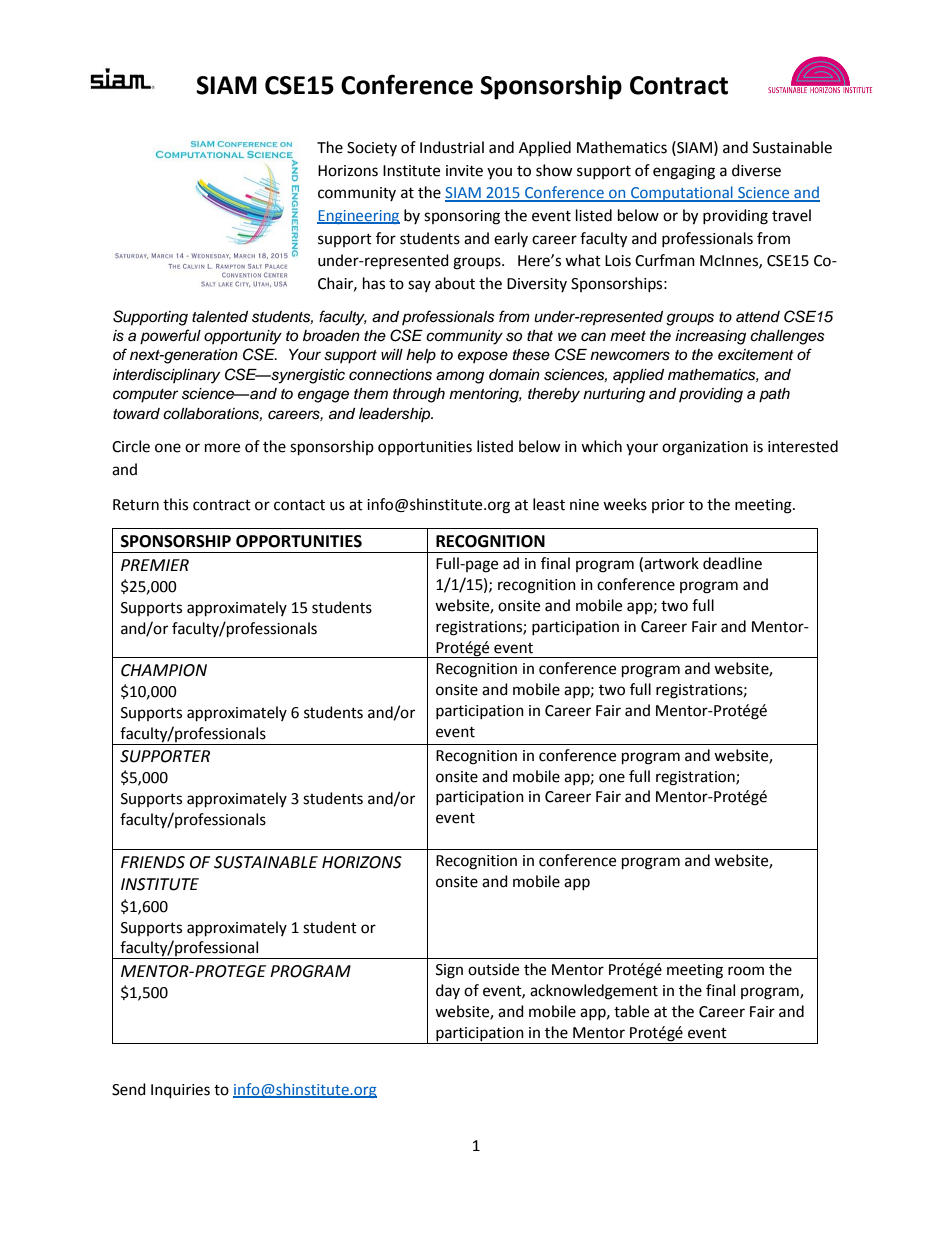  What do you see at coordinates (180, 1091) in the document?
I see `Inquiries` at bounding box center [180, 1091].
